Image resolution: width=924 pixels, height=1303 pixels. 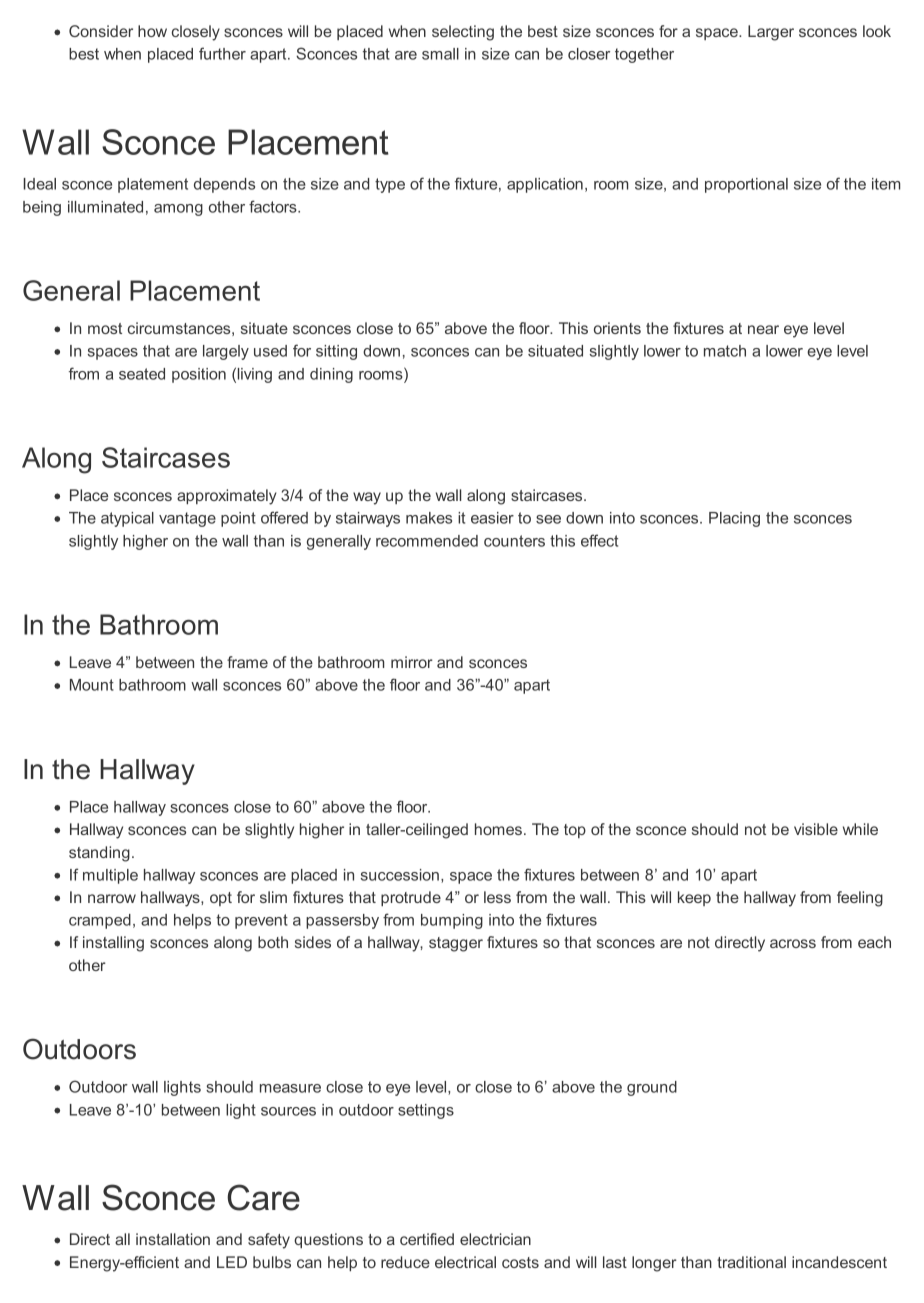 I want to click on near, so click(x=763, y=329).
